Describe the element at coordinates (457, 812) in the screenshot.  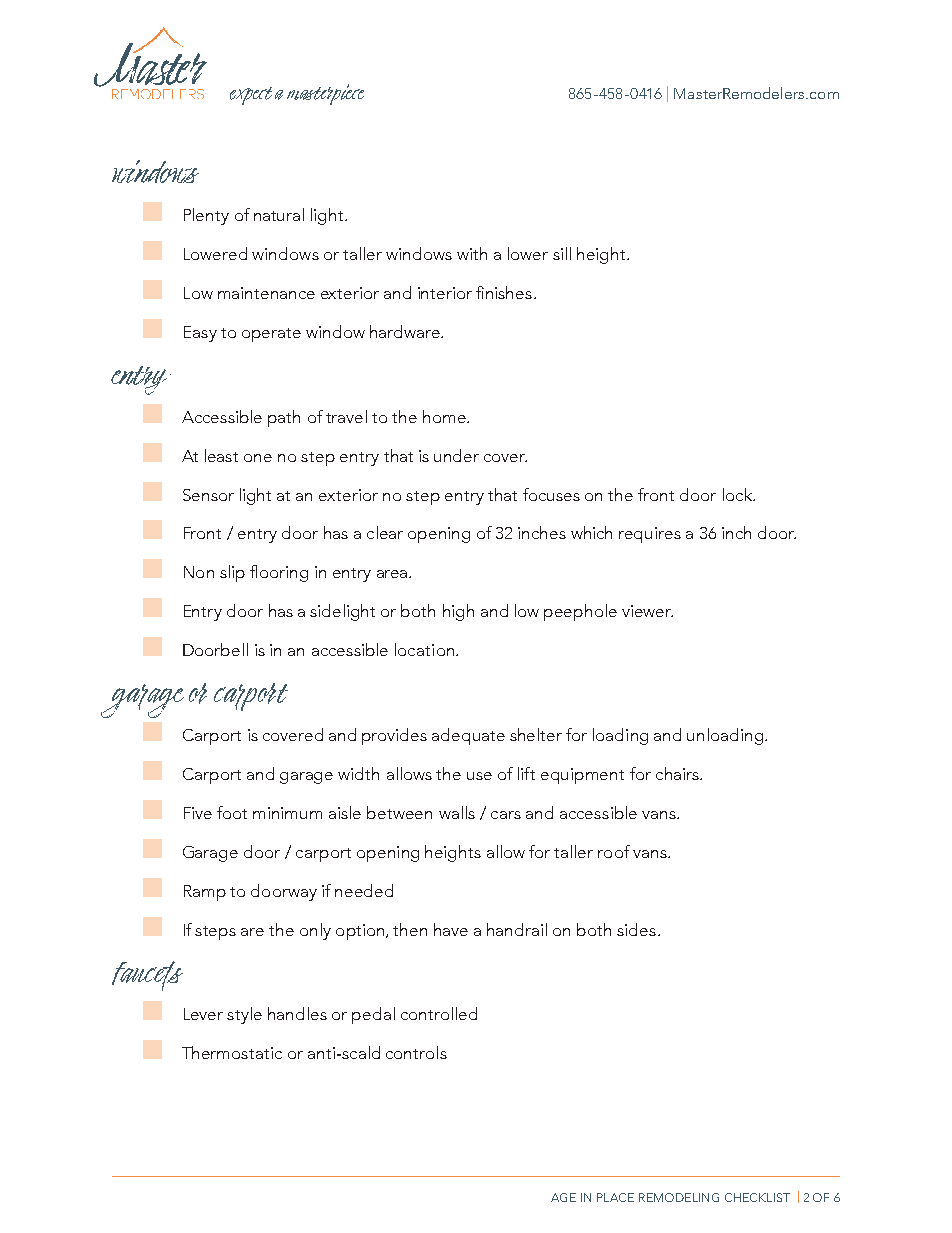
I see `walls` at that location.
